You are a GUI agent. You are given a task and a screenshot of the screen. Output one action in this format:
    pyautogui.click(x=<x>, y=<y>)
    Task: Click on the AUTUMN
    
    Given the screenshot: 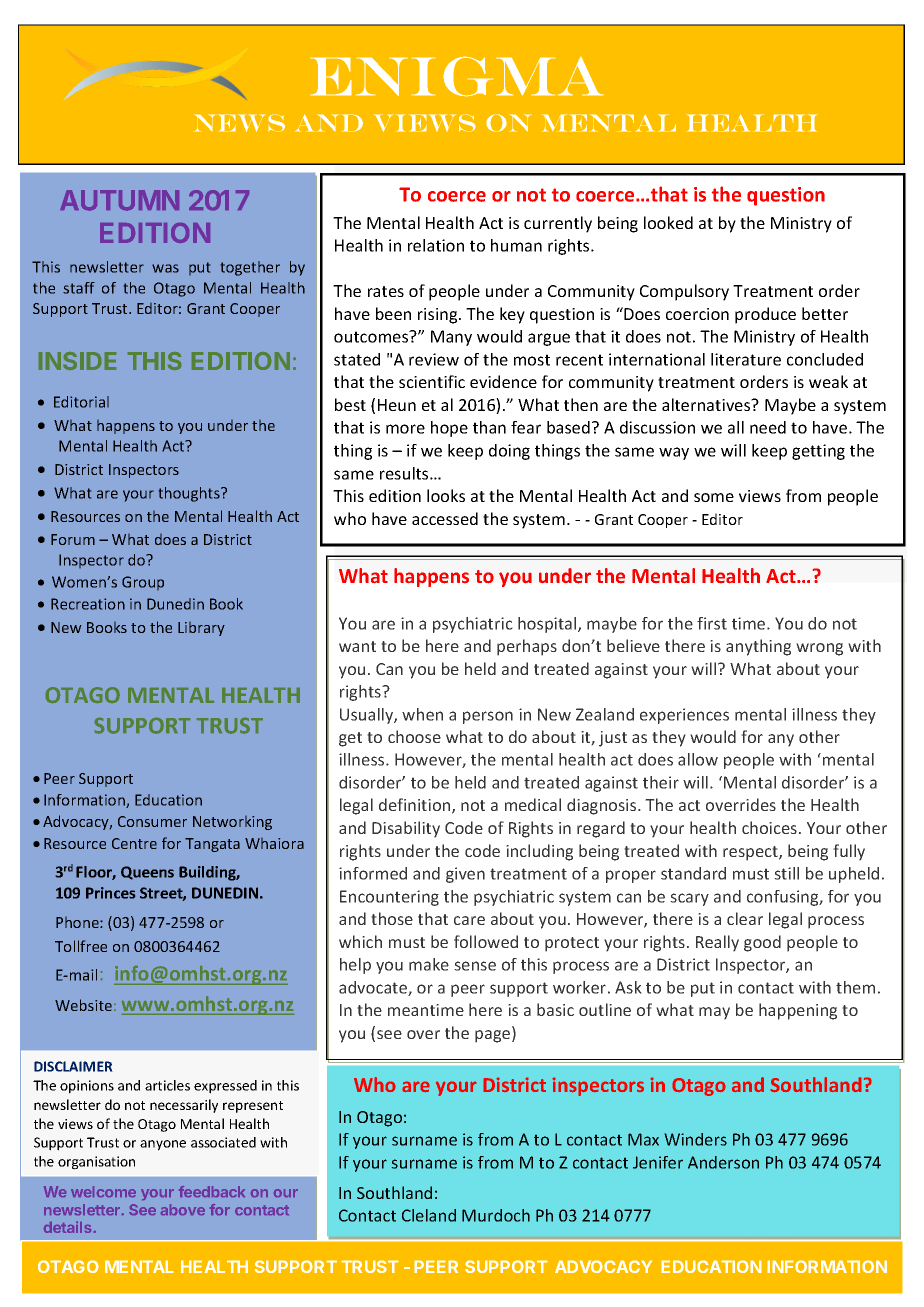 What is the action you would take?
    pyautogui.click(x=119, y=200)
